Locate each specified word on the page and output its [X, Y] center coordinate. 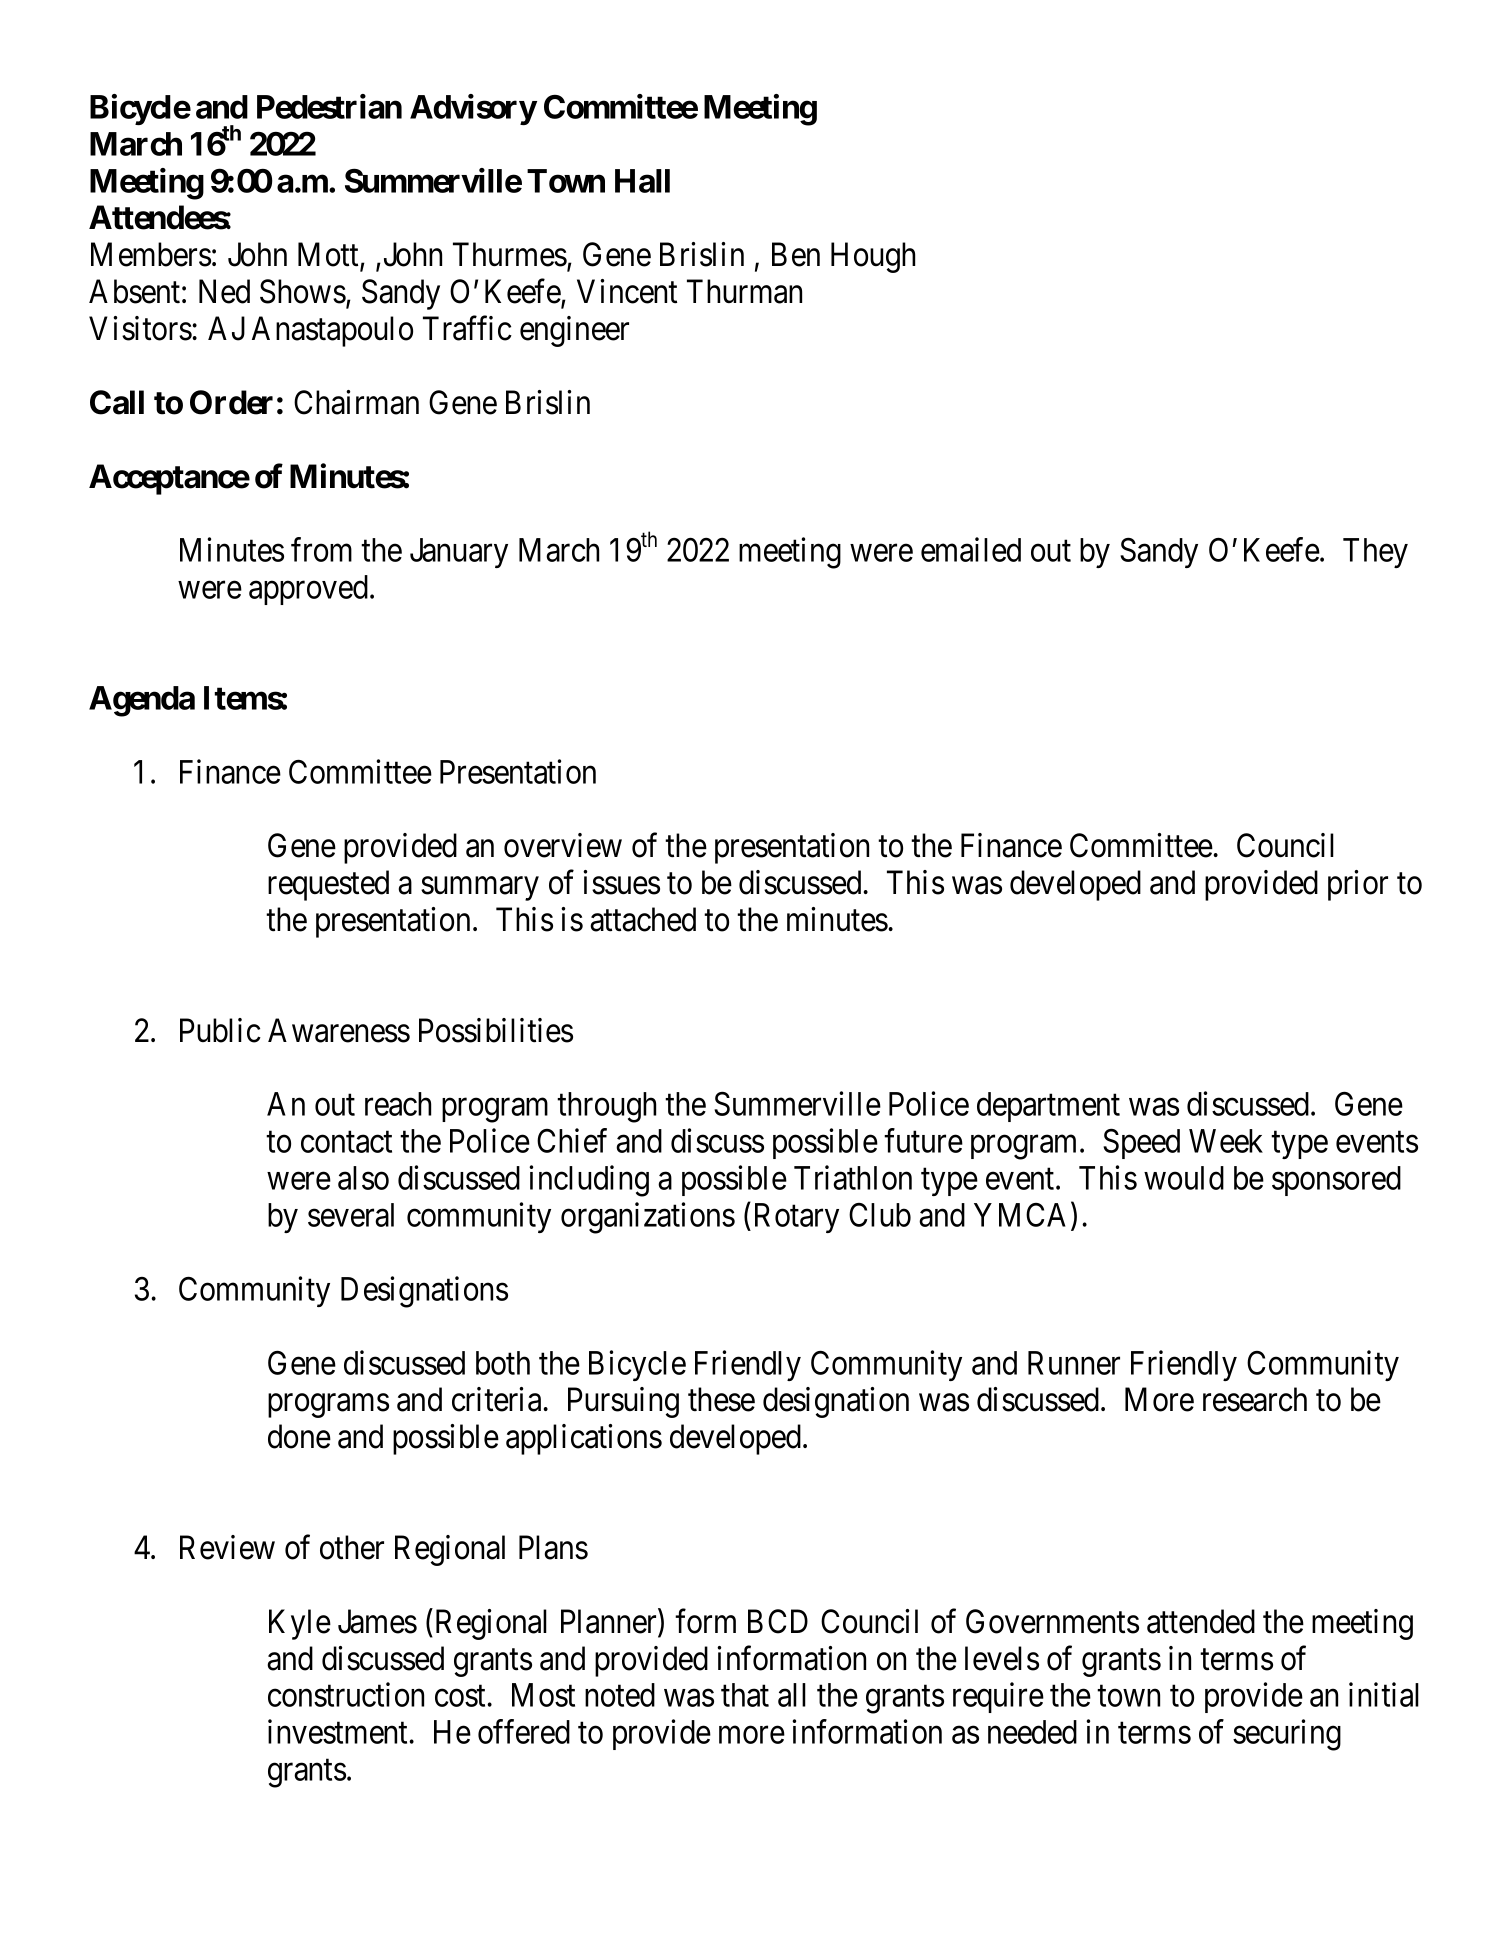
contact [346, 1142]
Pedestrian [329, 106]
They [1375, 553]
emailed [971, 549]
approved [308, 590]
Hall [642, 181]
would [1184, 1178]
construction [346, 1694]
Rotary [797, 1218]
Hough [873, 257]
